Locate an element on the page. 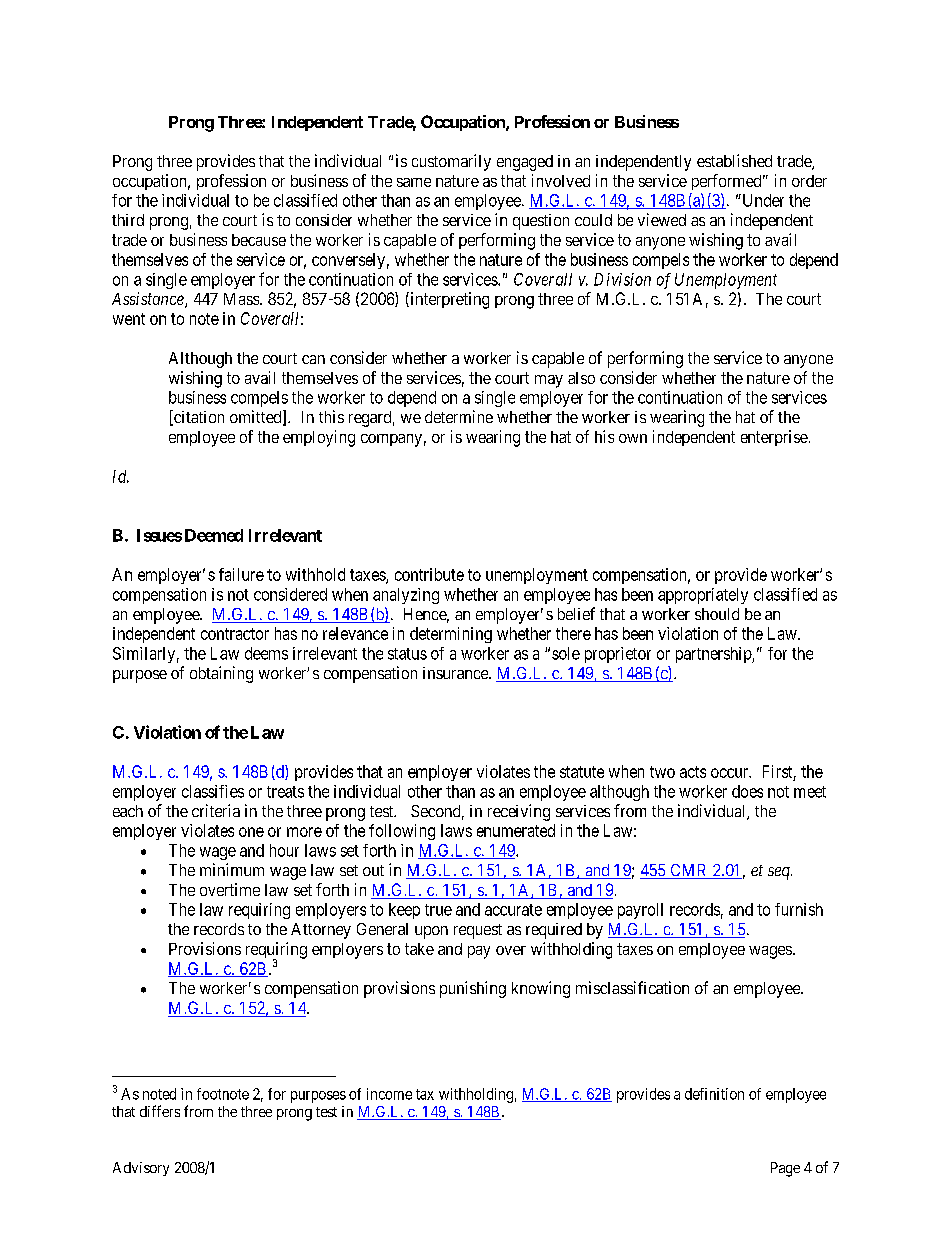  furnish is located at coordinates (799, 909).
